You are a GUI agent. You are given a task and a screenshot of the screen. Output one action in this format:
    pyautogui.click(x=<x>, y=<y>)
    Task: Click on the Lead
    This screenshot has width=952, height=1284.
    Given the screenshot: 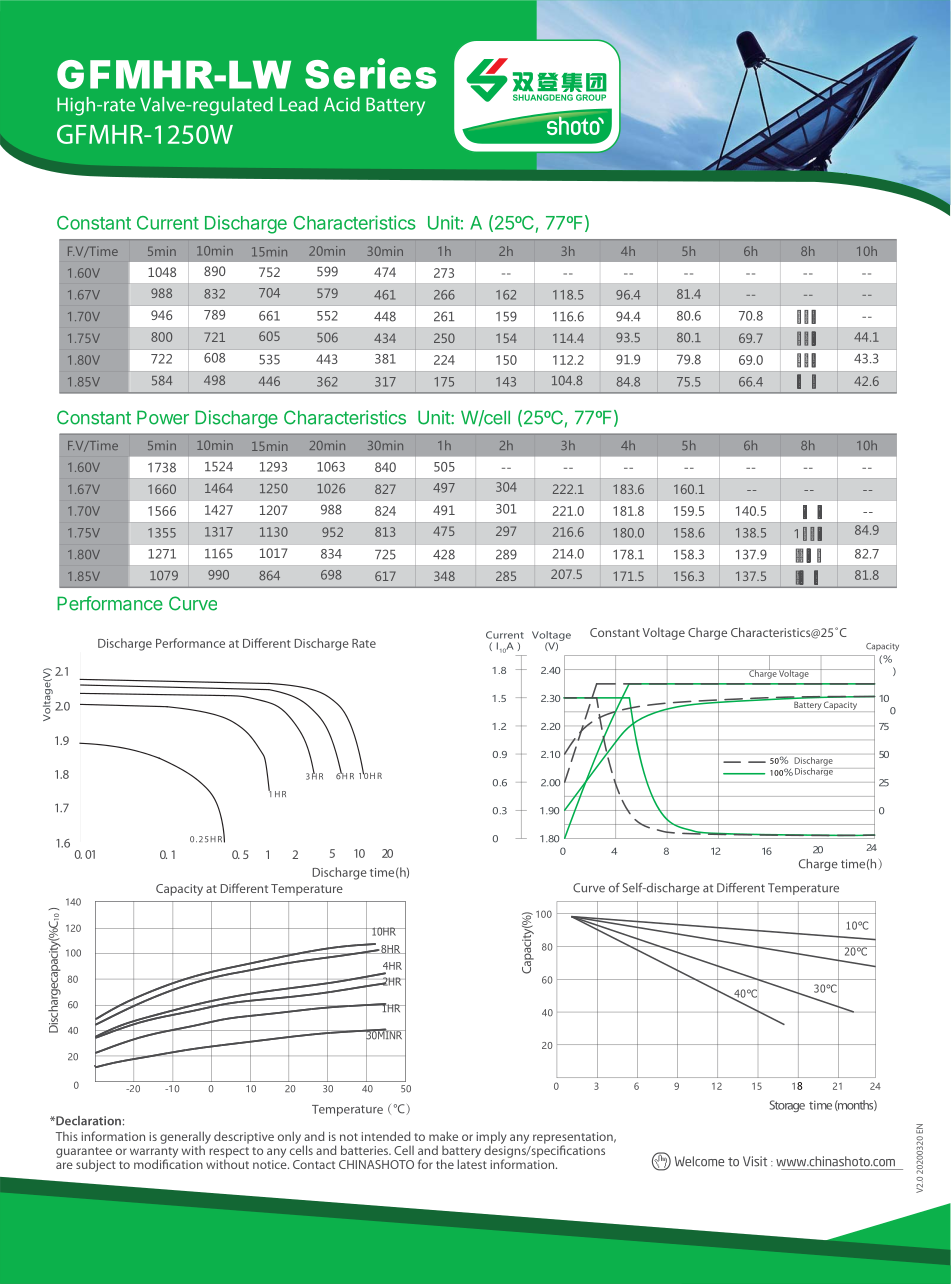 What is the action you would take?
    pyautogui.click(x=299, y=104)
